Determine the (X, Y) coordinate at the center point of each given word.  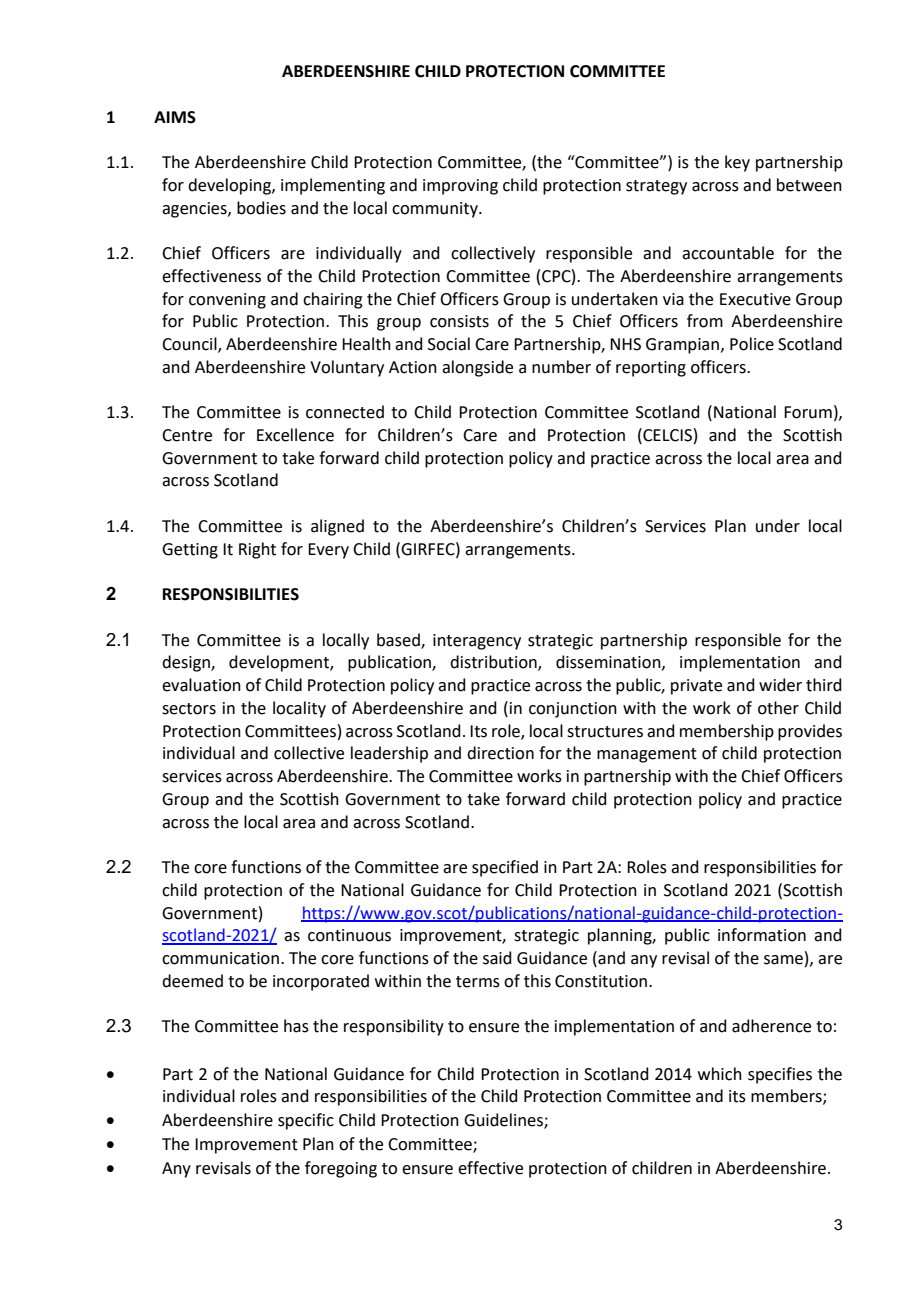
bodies (261, 208)
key (737, 163)
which (720, 1074)
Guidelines (504, 1121)
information (762, 935)
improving (460, 187)
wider (780, 685)
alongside (477, 368)
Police (752, 344)
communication (220, 958)
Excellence (295, 435)
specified (505, 868)
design (187, 663)
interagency (477, 642)
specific (306, 1121)
